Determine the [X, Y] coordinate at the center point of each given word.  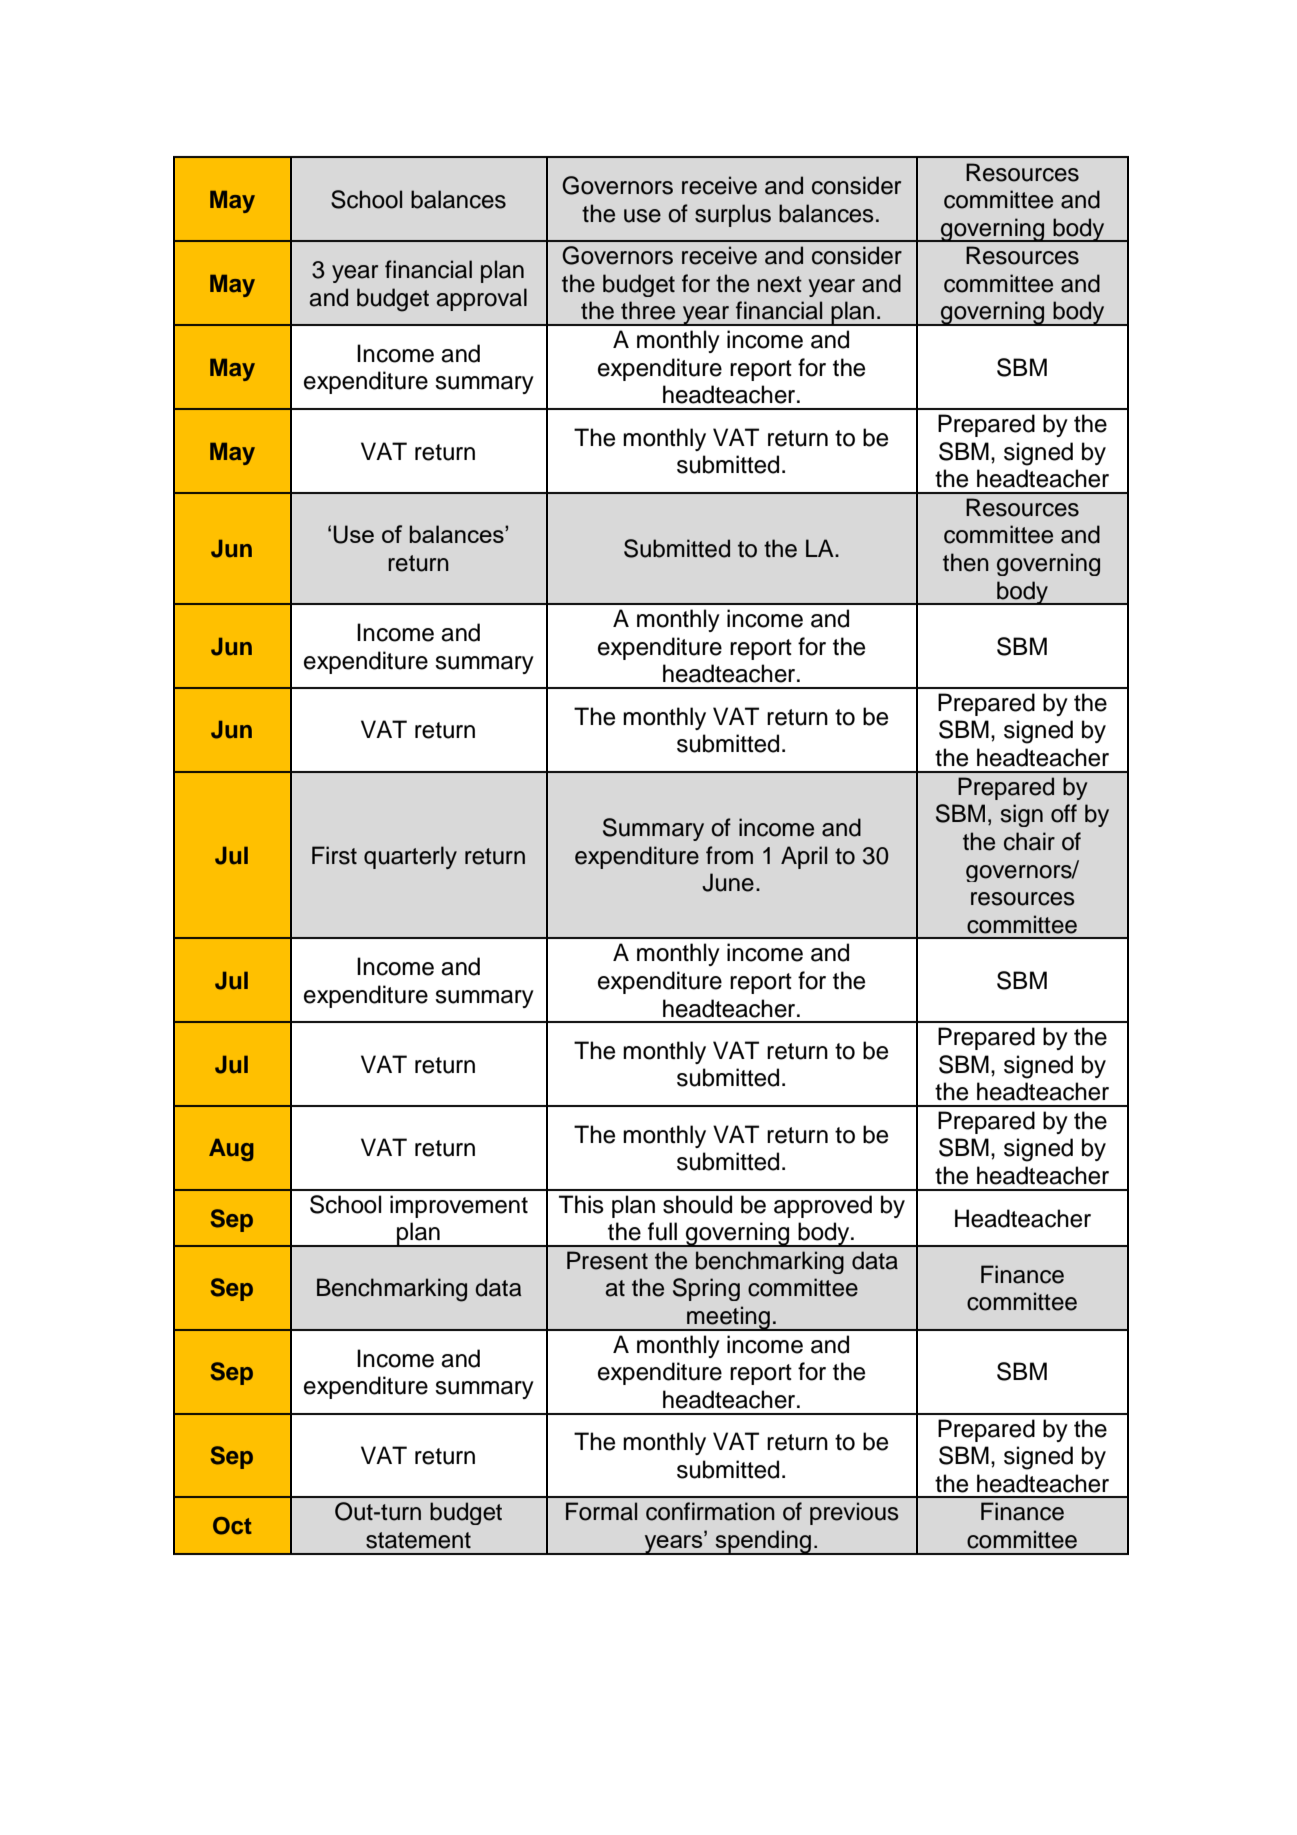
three [648, 310]
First [334, 855]
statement [418, 1540]
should [697, 1204]
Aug [231, 1150]
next [780, 284]
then [966, 562]
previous [854, 1513]
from [729, 855]
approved [823, 1206]
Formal [601, 1511]
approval [482, 299]
